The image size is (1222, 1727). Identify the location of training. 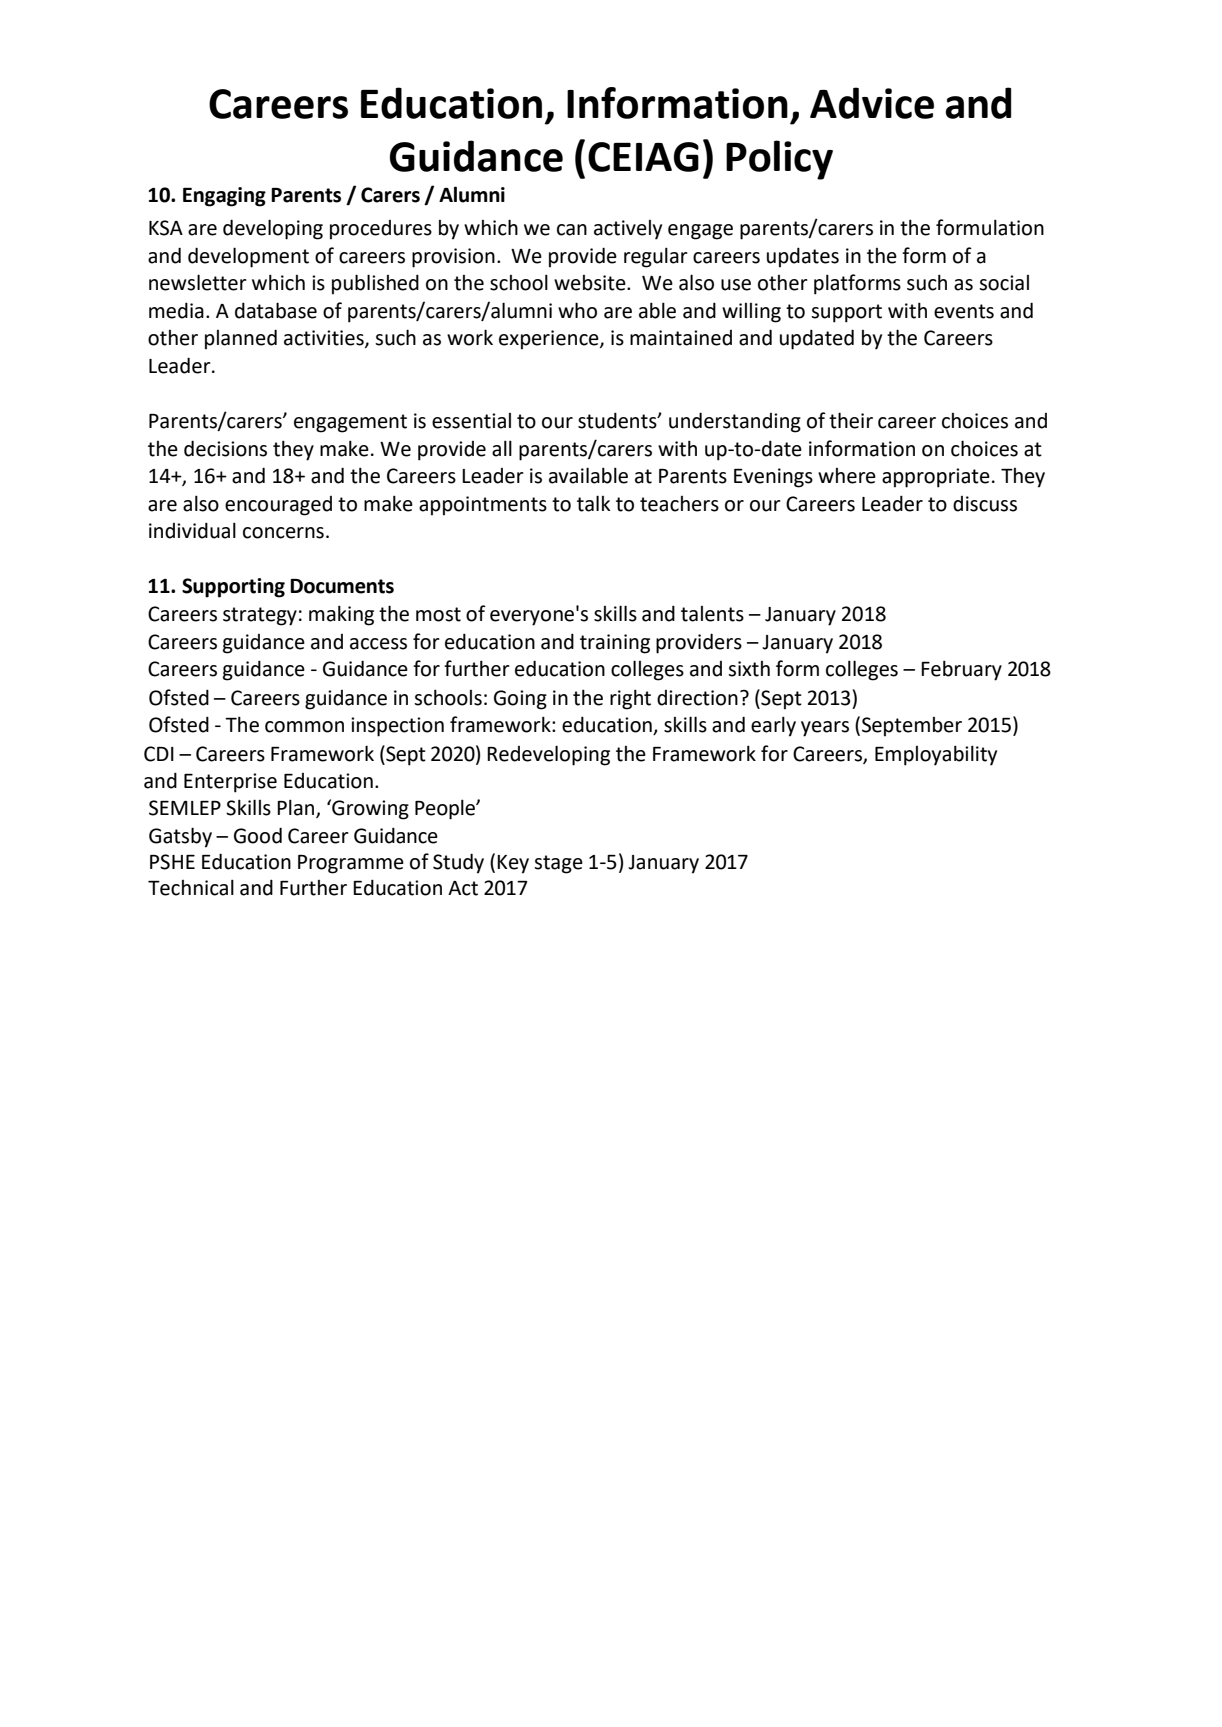
(615, 644).
